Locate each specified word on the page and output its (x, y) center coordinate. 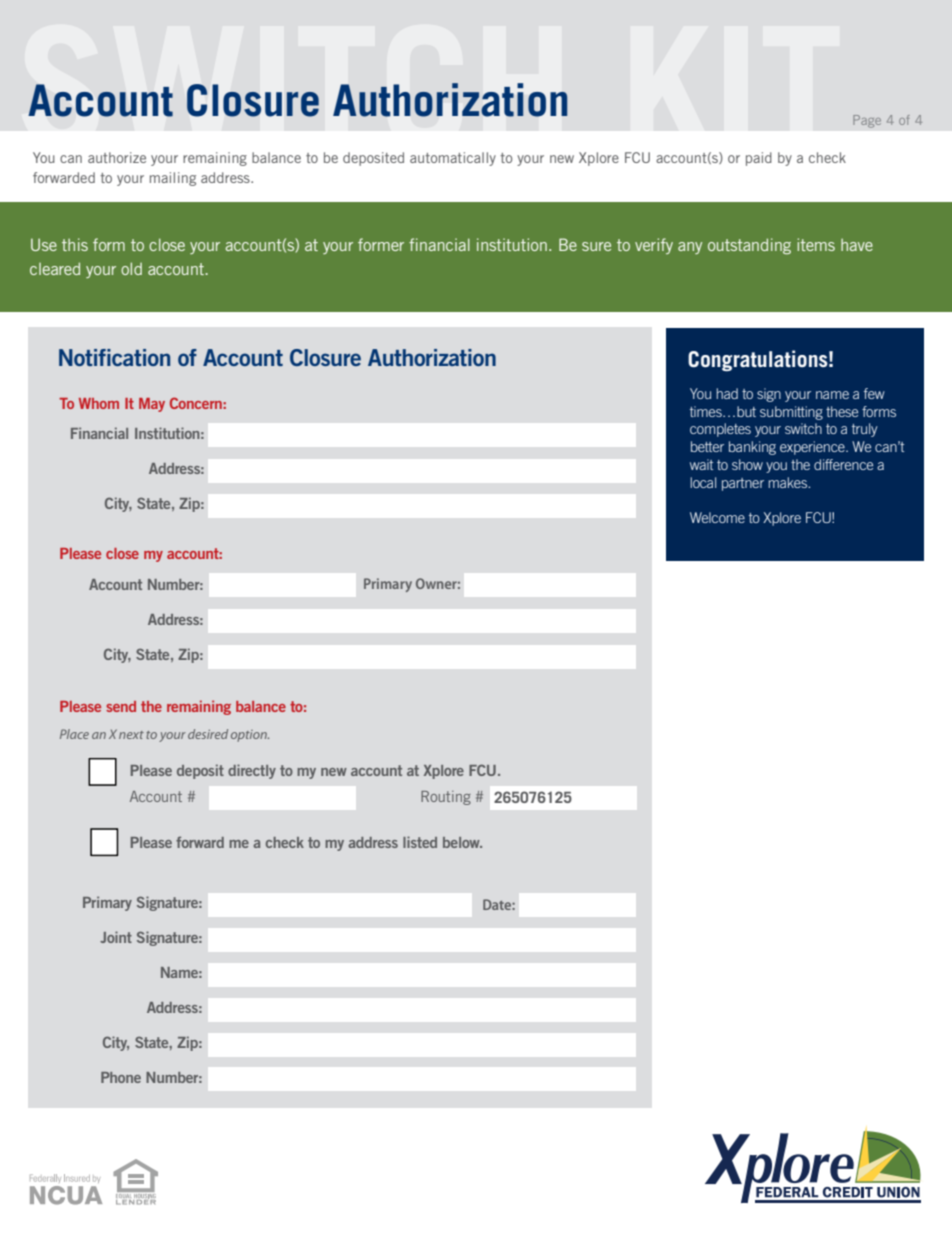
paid (759, 159)
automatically (453, 159)
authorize (117, 157)
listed (420, 842)
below (462, 842)
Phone (121, 1077)
